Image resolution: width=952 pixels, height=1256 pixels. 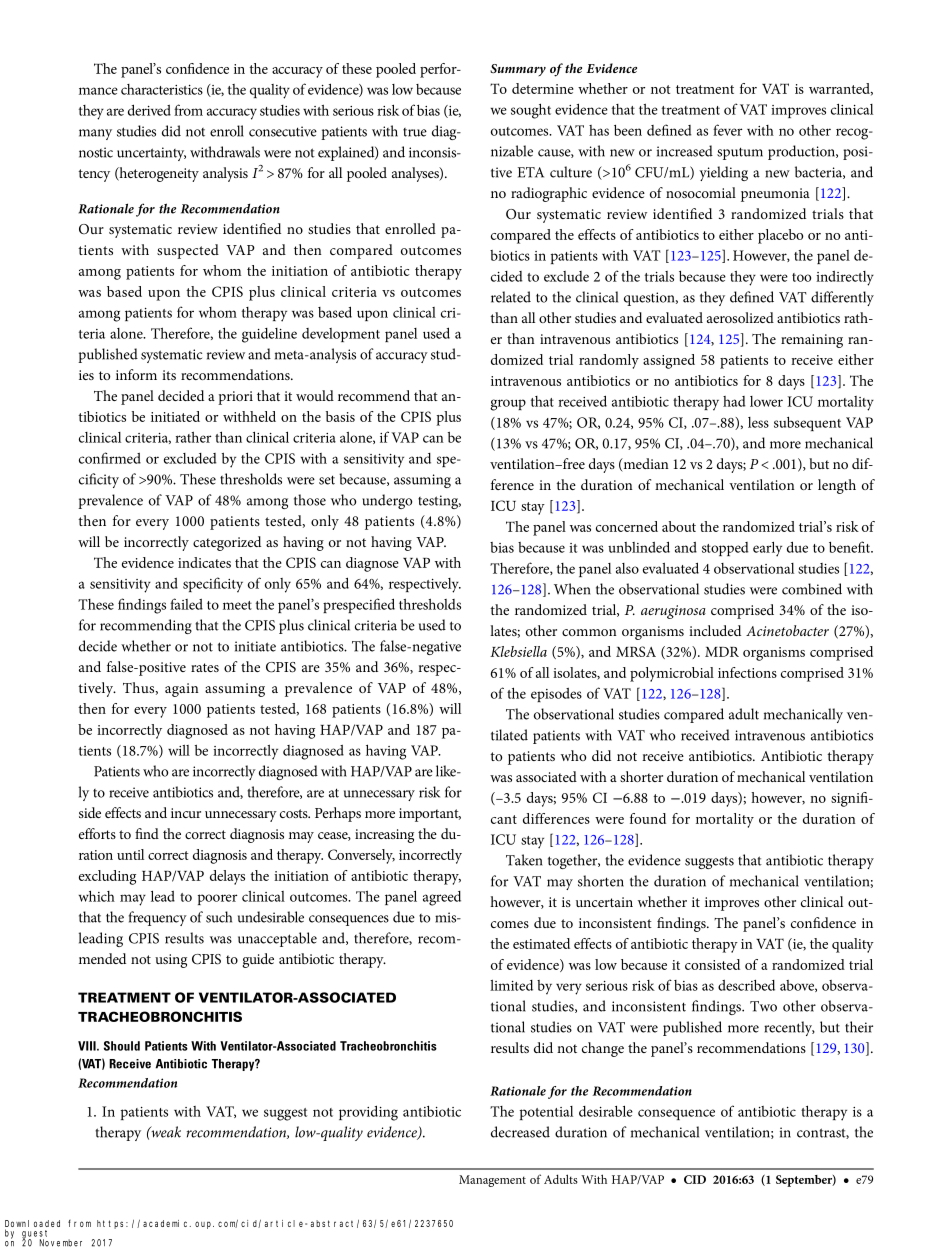 I want to click on indicates, so click(x=204, y=562).
